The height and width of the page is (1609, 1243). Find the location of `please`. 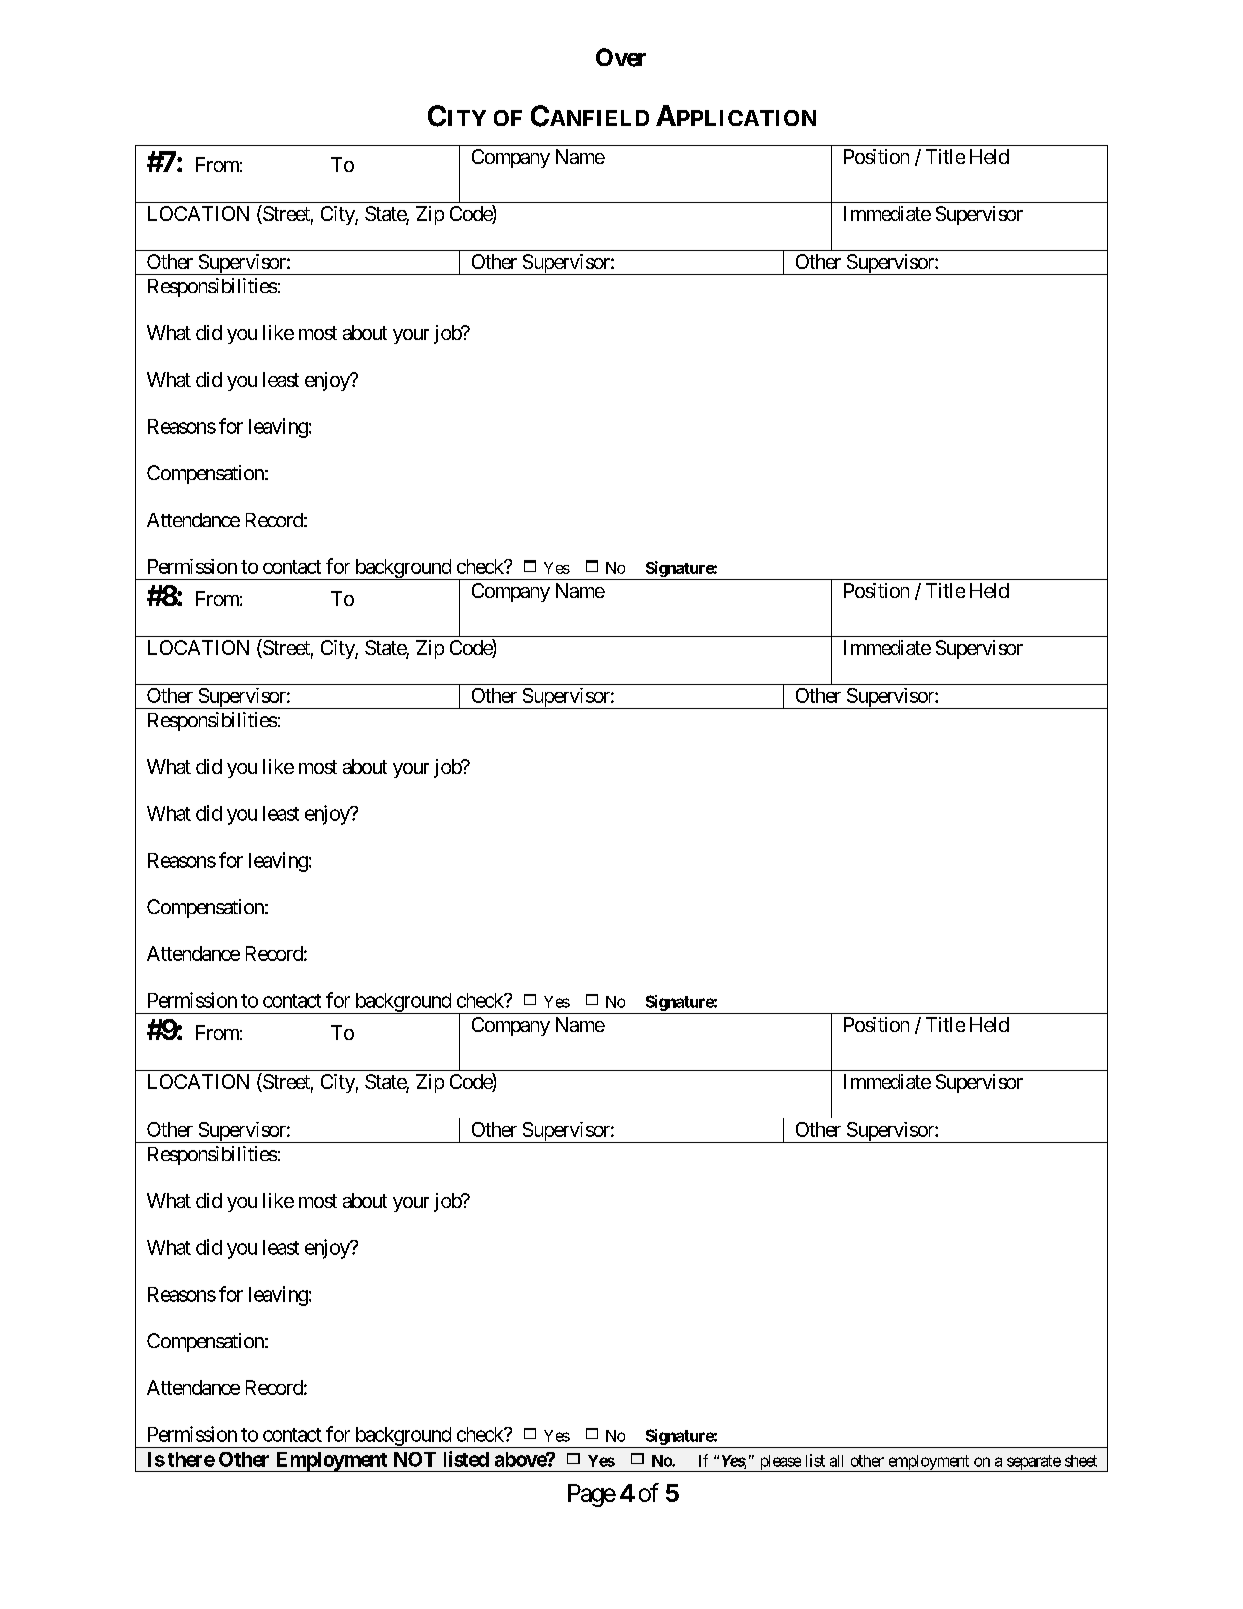

please is located at coordinates (779, 1463).
